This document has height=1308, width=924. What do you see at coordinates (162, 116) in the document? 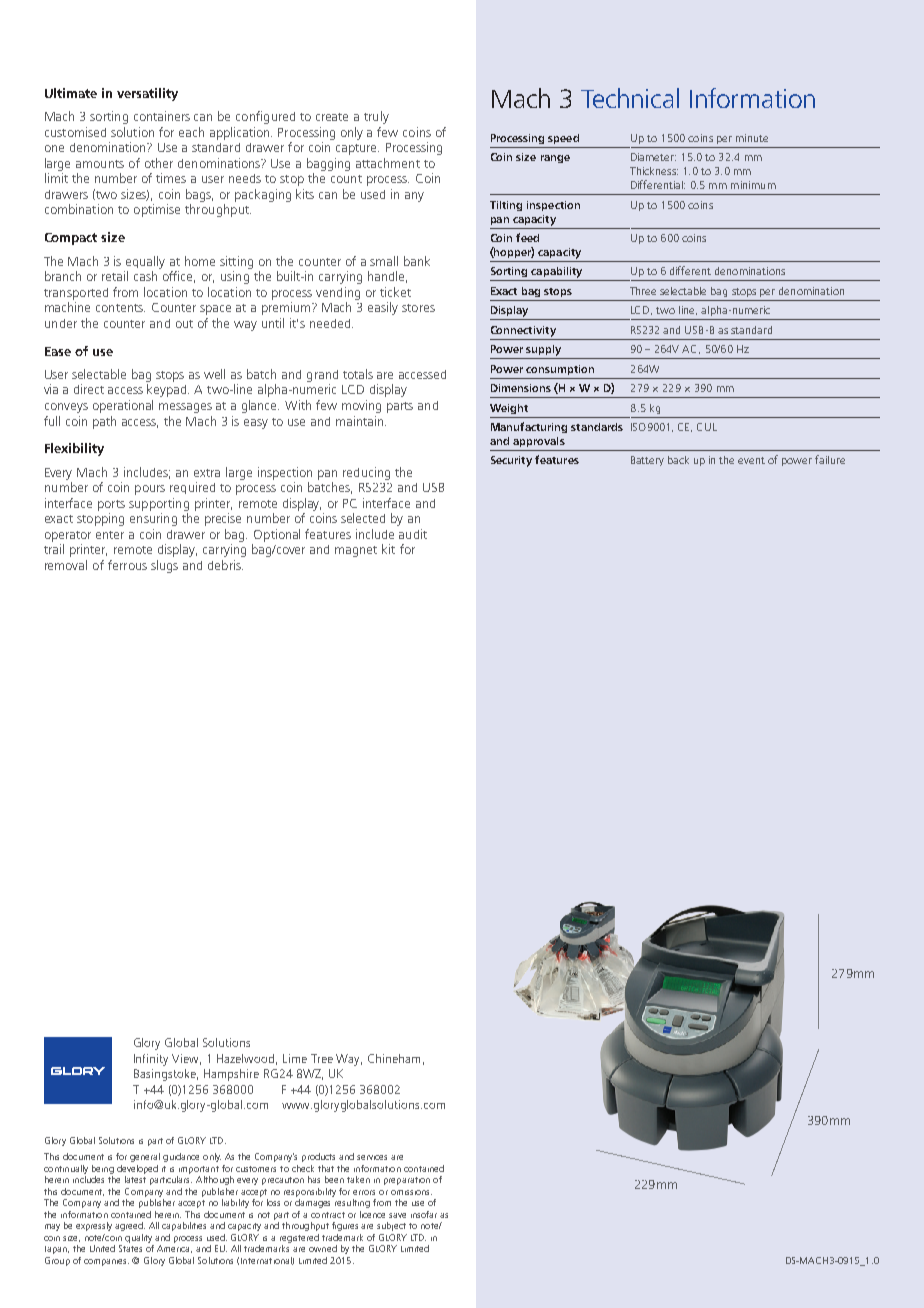
I see `containers` at bounding box center [162, 116].
